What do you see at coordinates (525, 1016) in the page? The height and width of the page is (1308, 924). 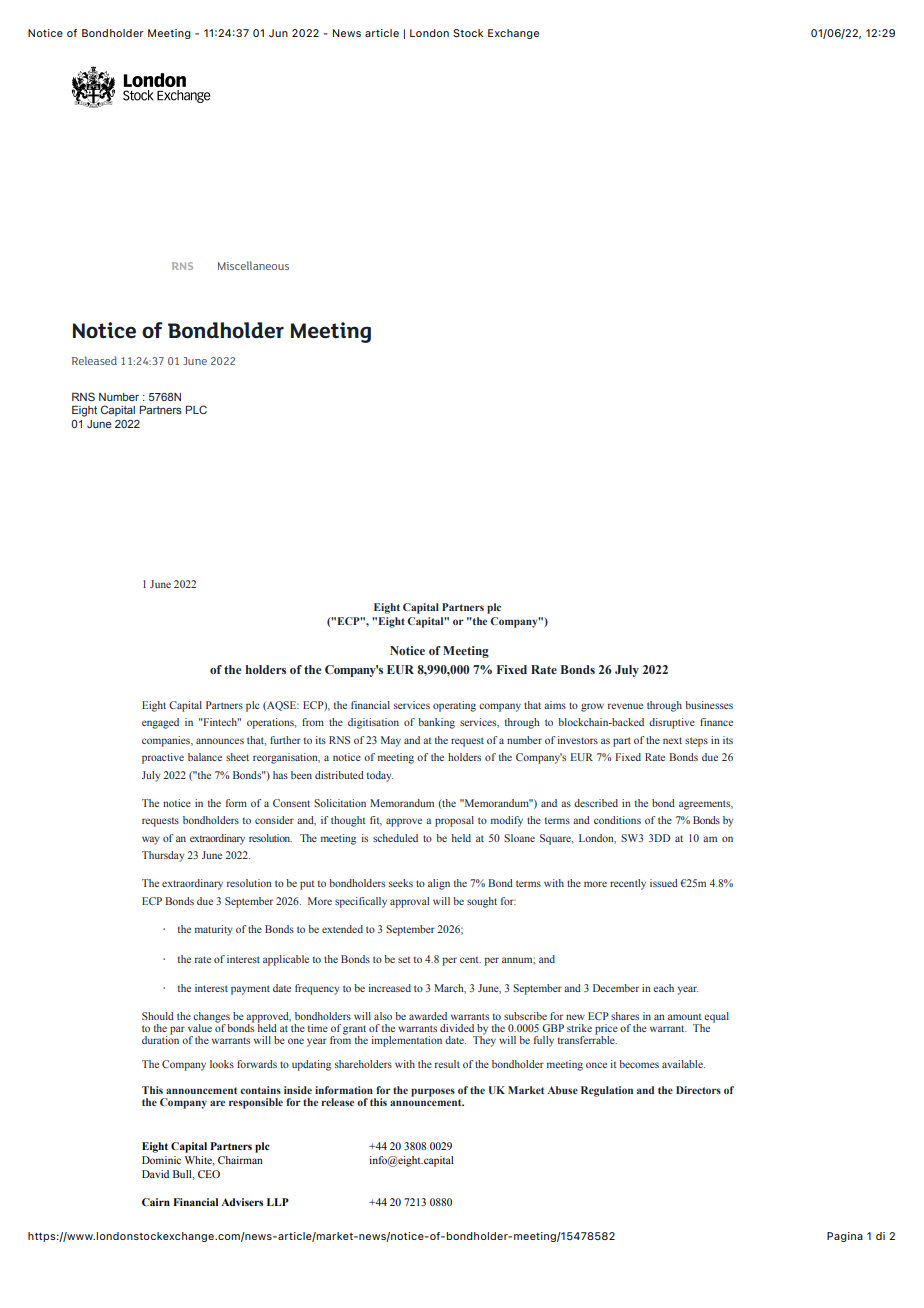 I see `subscribe` at bounding box center [525, 1016].
